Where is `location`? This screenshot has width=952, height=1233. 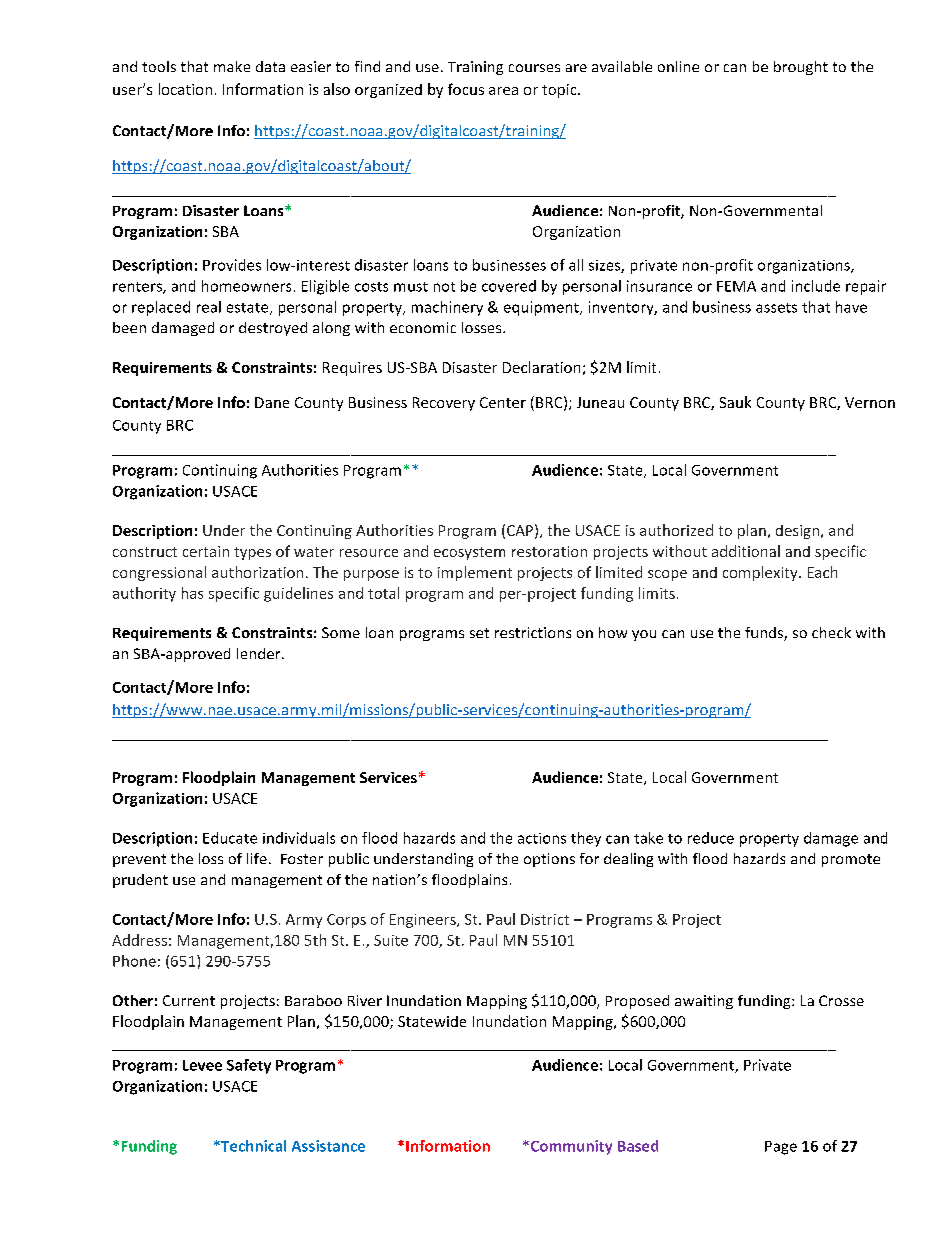
location is located at coordinates (185, 89).
